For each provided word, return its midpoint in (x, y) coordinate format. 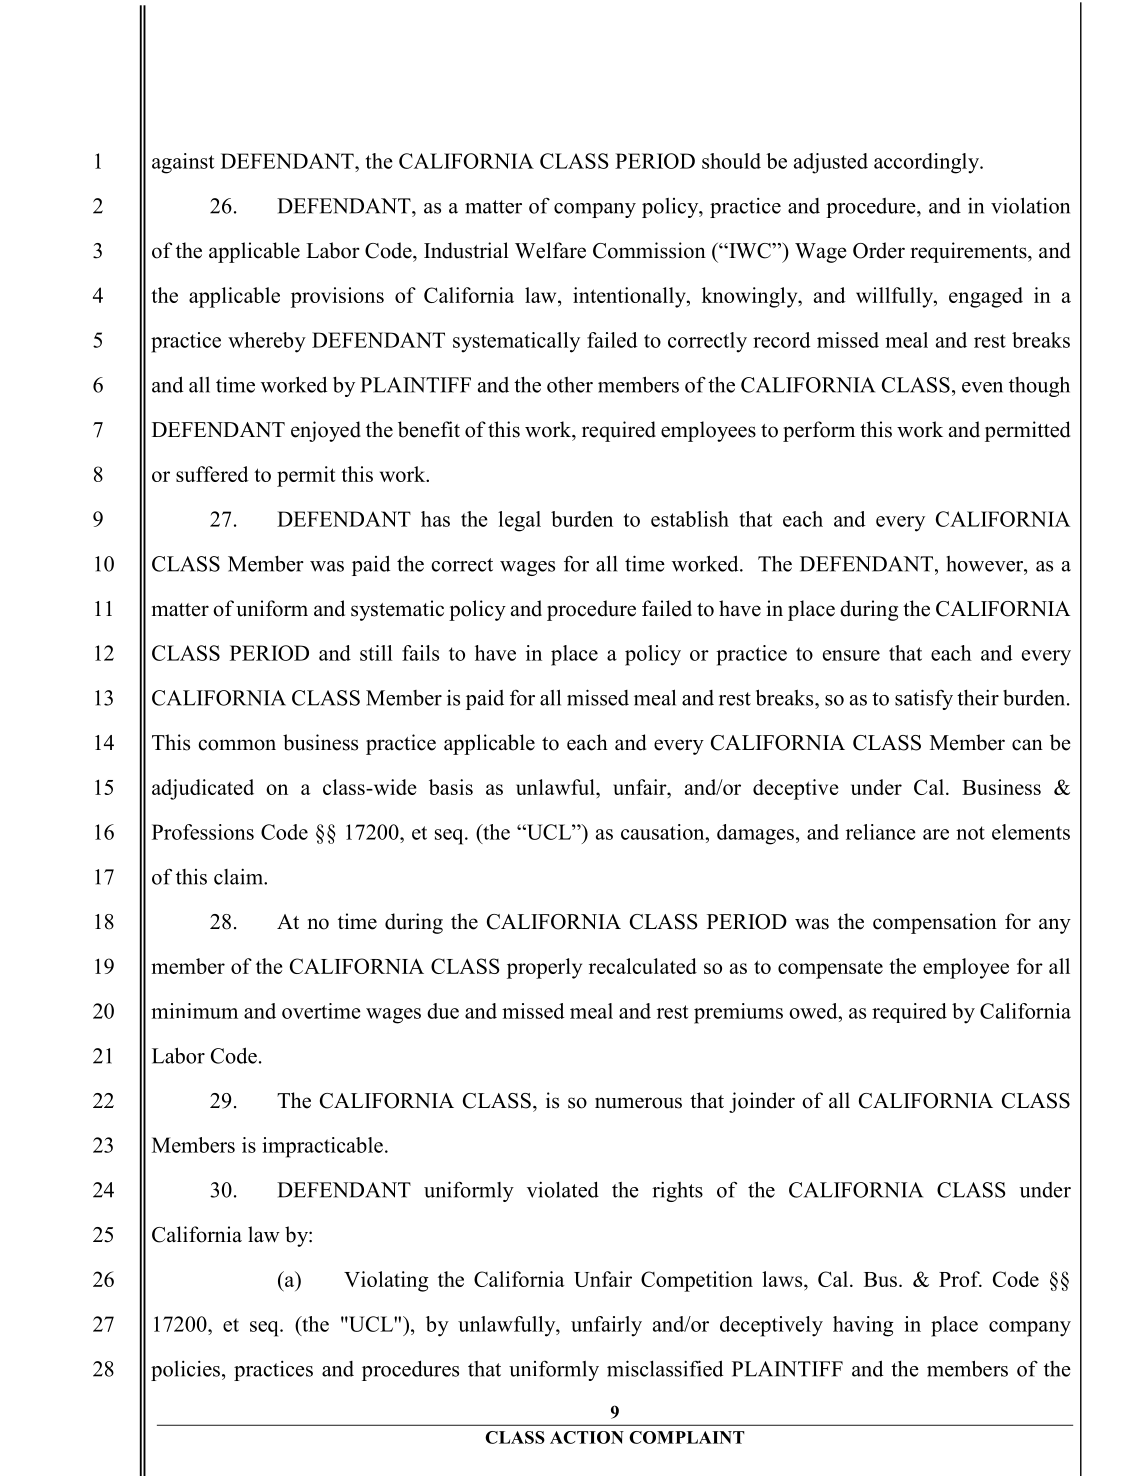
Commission (649, 250)
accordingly (928, 163)
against (183, 163)
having (863, 1326)
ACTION (587, 1437)
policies (185, 1370)
